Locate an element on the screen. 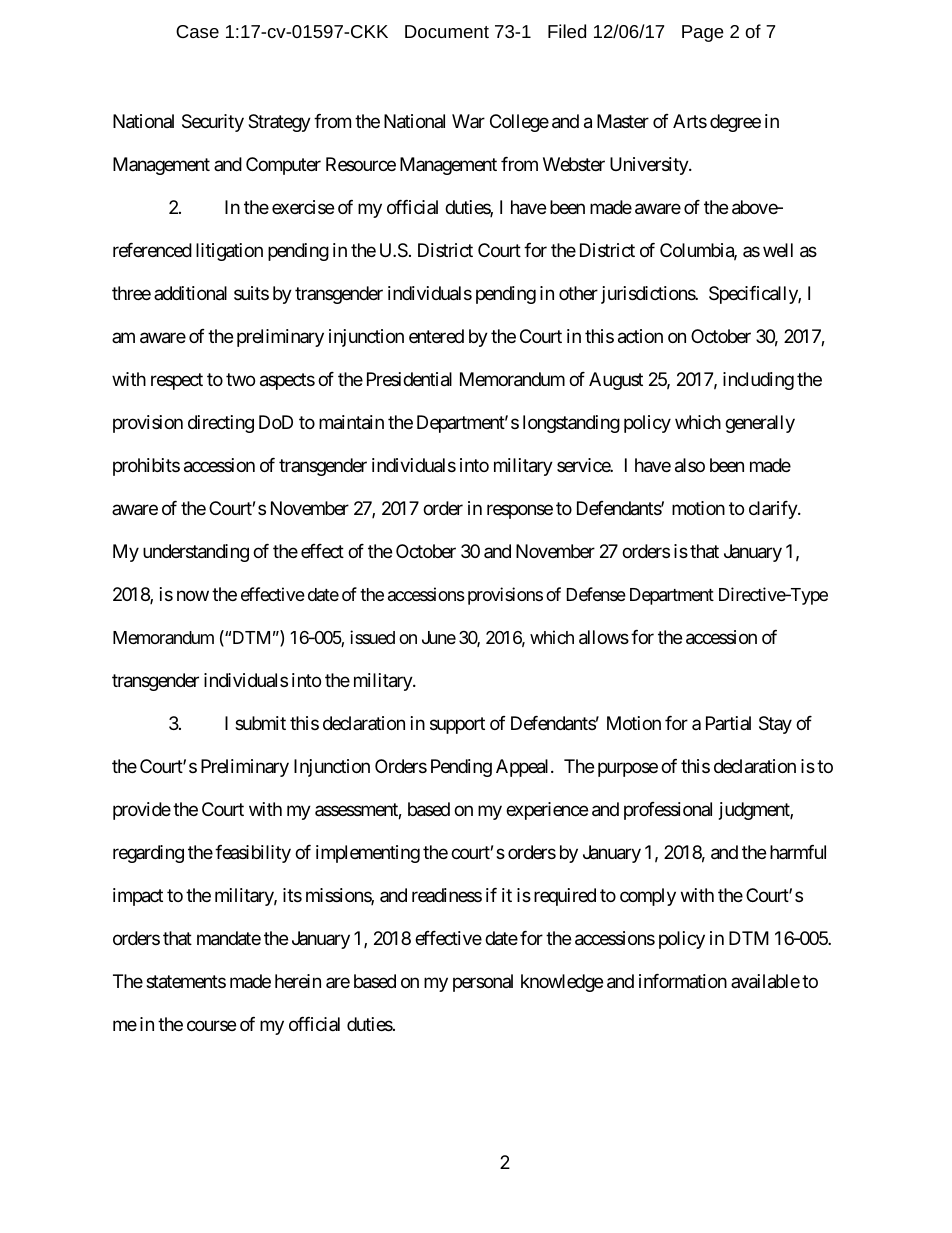  information is located at coordinates (683, 981).
